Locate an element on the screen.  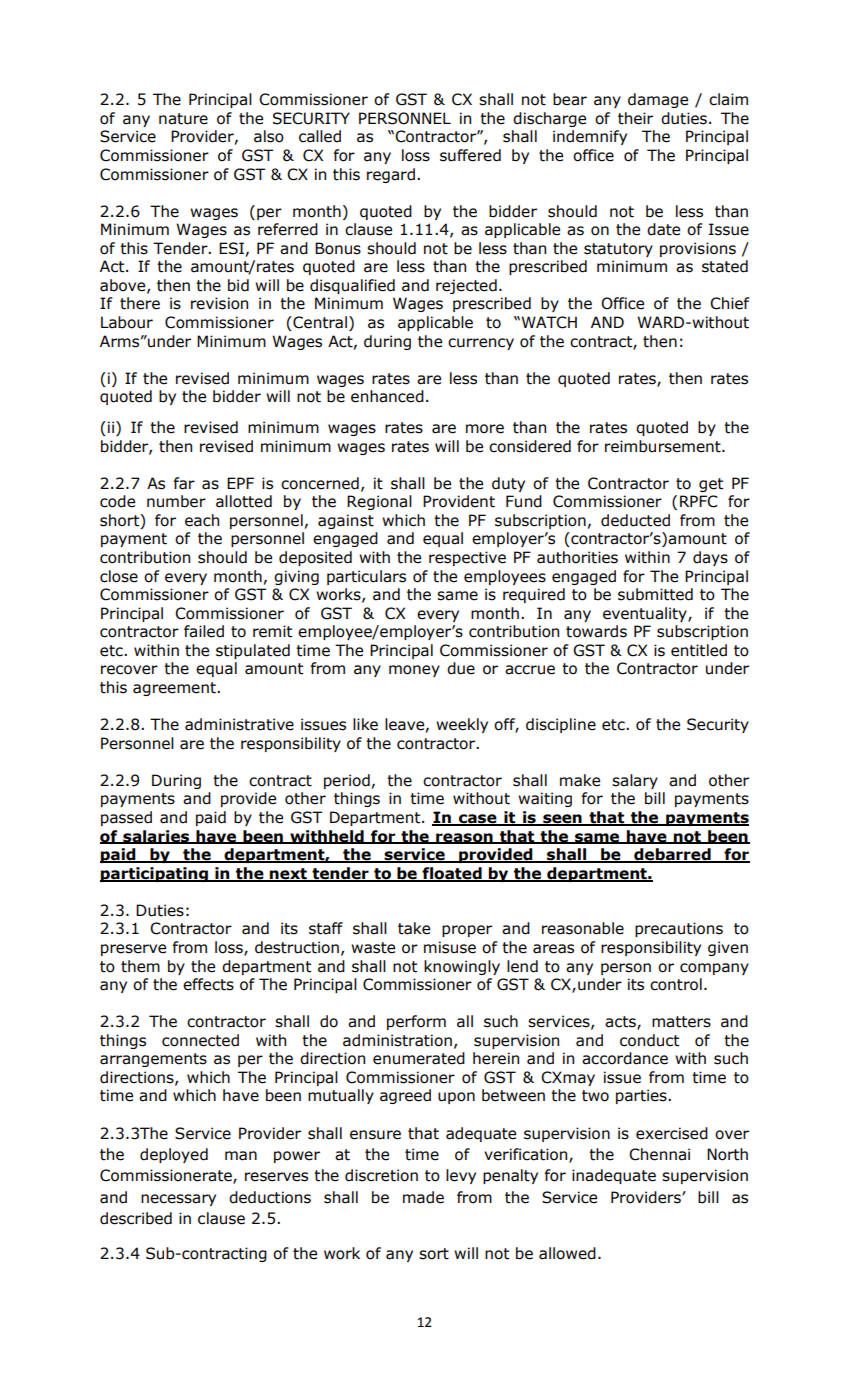
necessary is located at coordinates (178, 1200).
